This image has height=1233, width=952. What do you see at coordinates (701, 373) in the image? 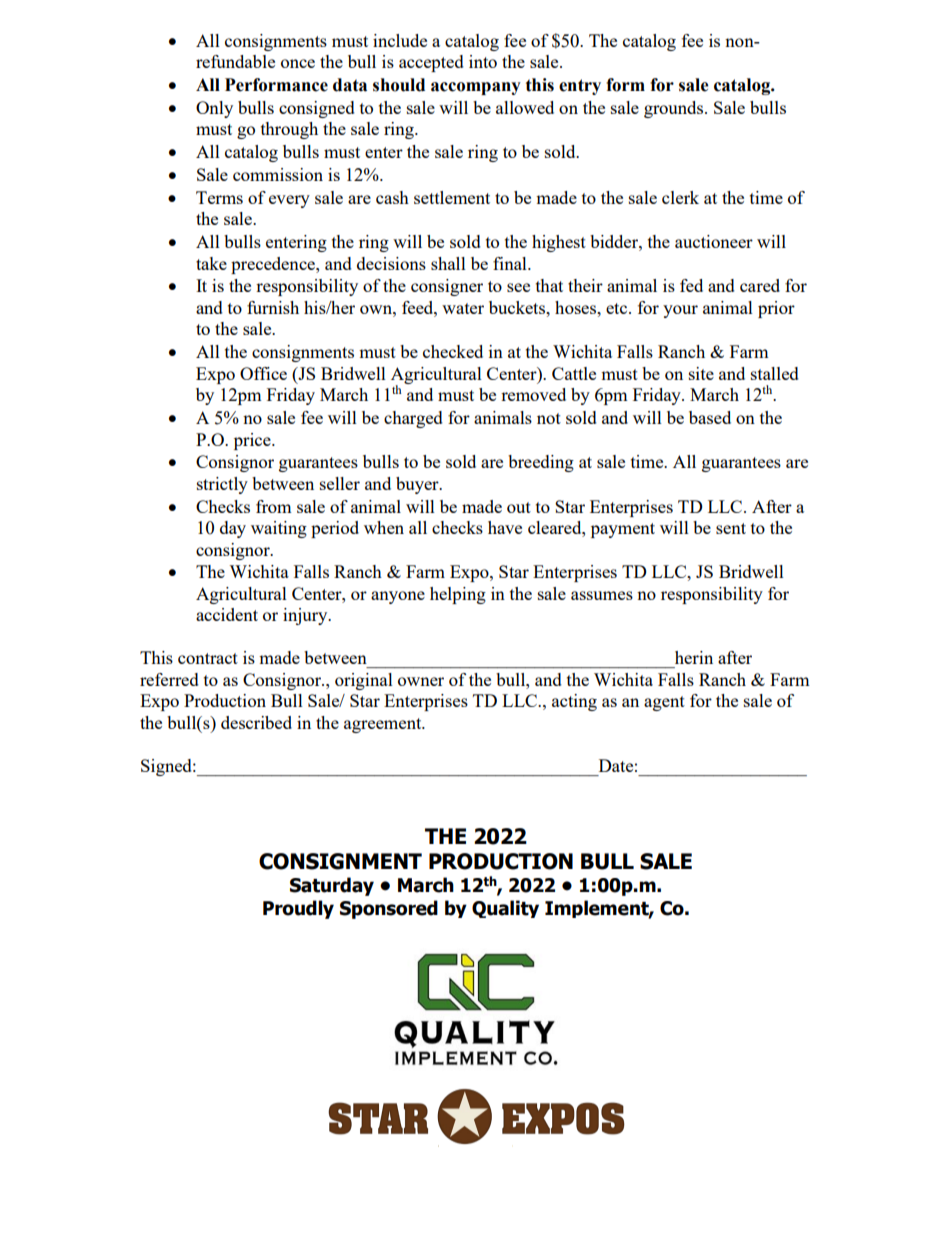
I see `site` at bounding box center [701, 373].
